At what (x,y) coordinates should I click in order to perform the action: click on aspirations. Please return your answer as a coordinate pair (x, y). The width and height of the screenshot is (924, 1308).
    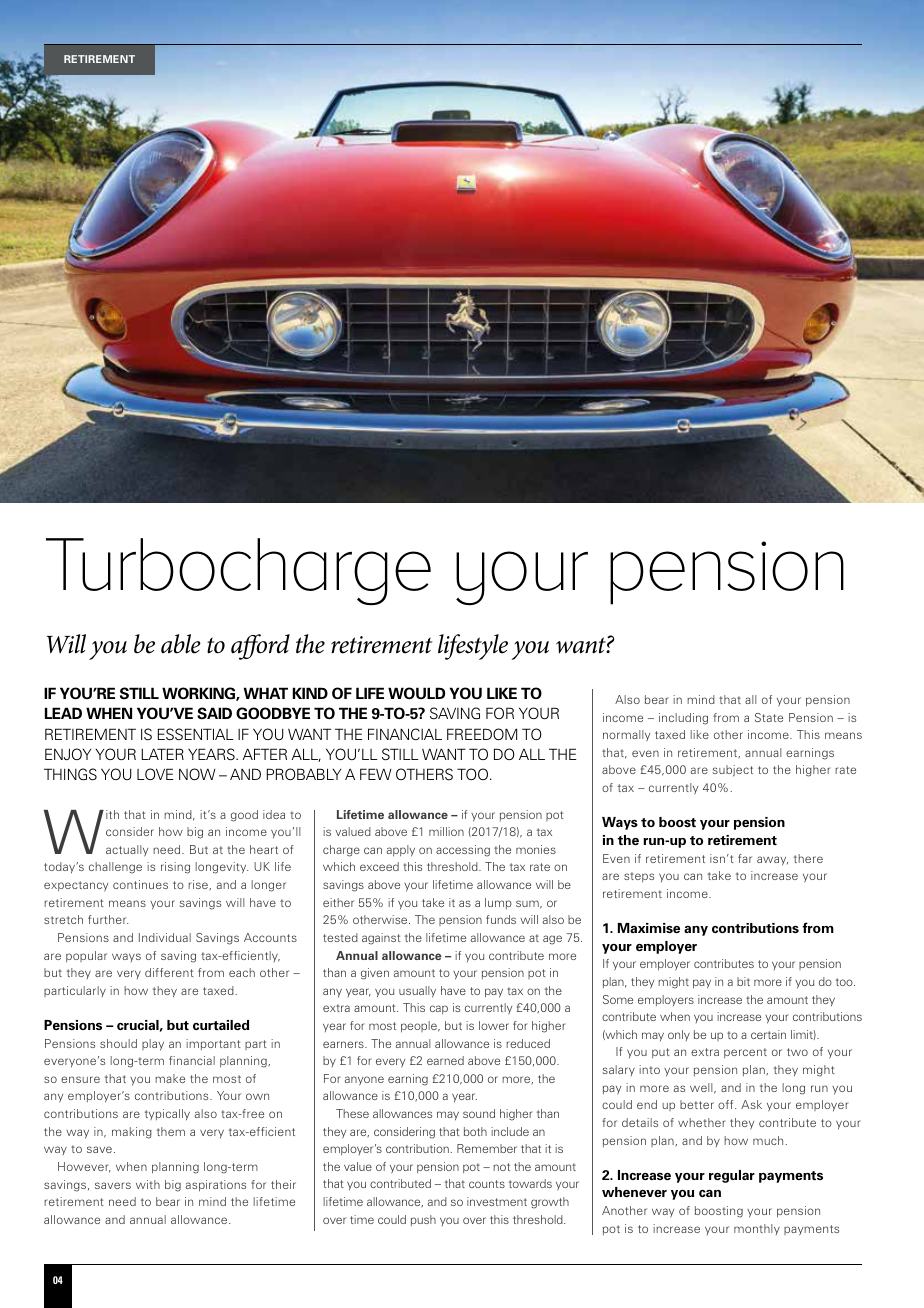
    Looking at the image, I should click on (216, 1186).
